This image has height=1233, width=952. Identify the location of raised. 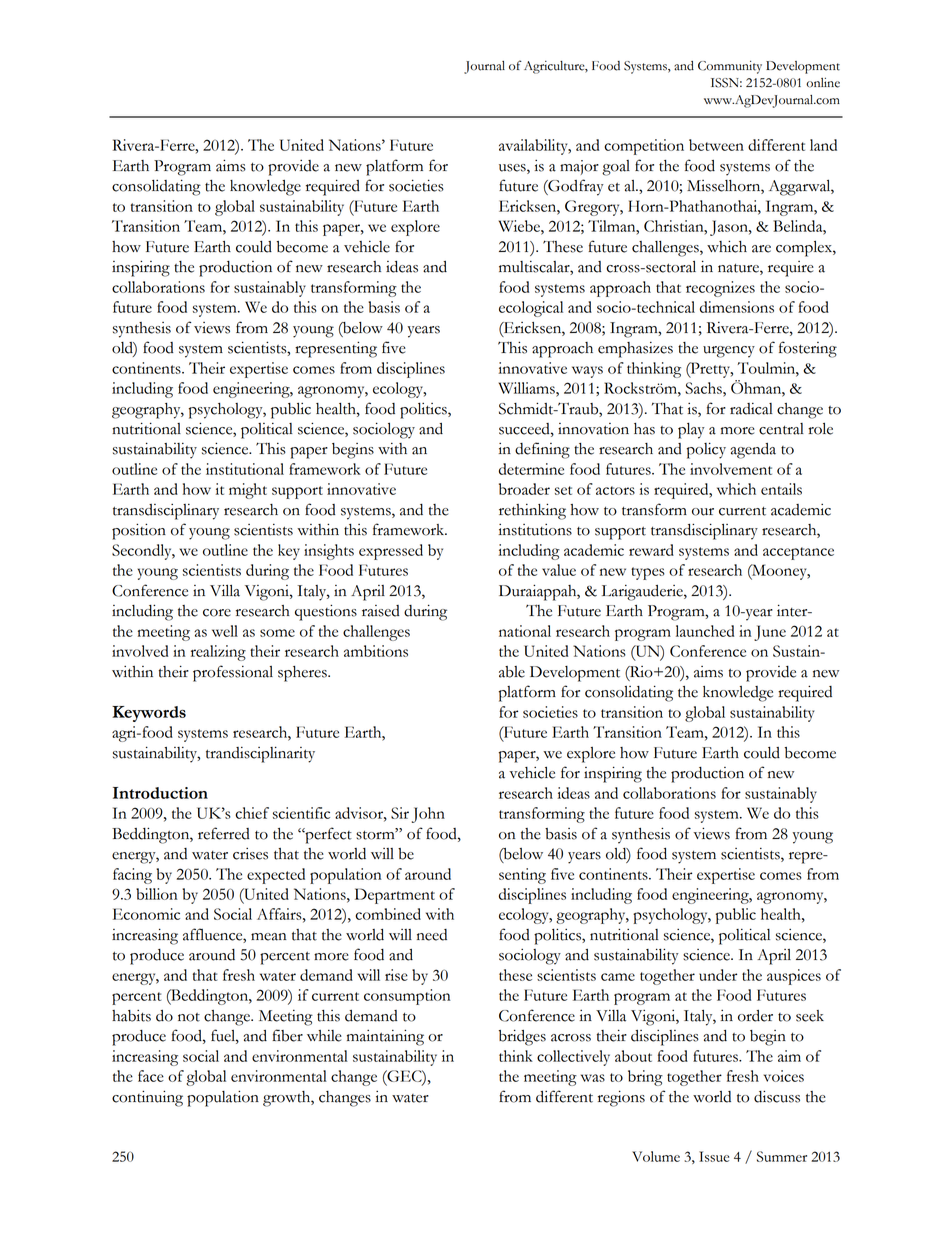
(381, 611).
